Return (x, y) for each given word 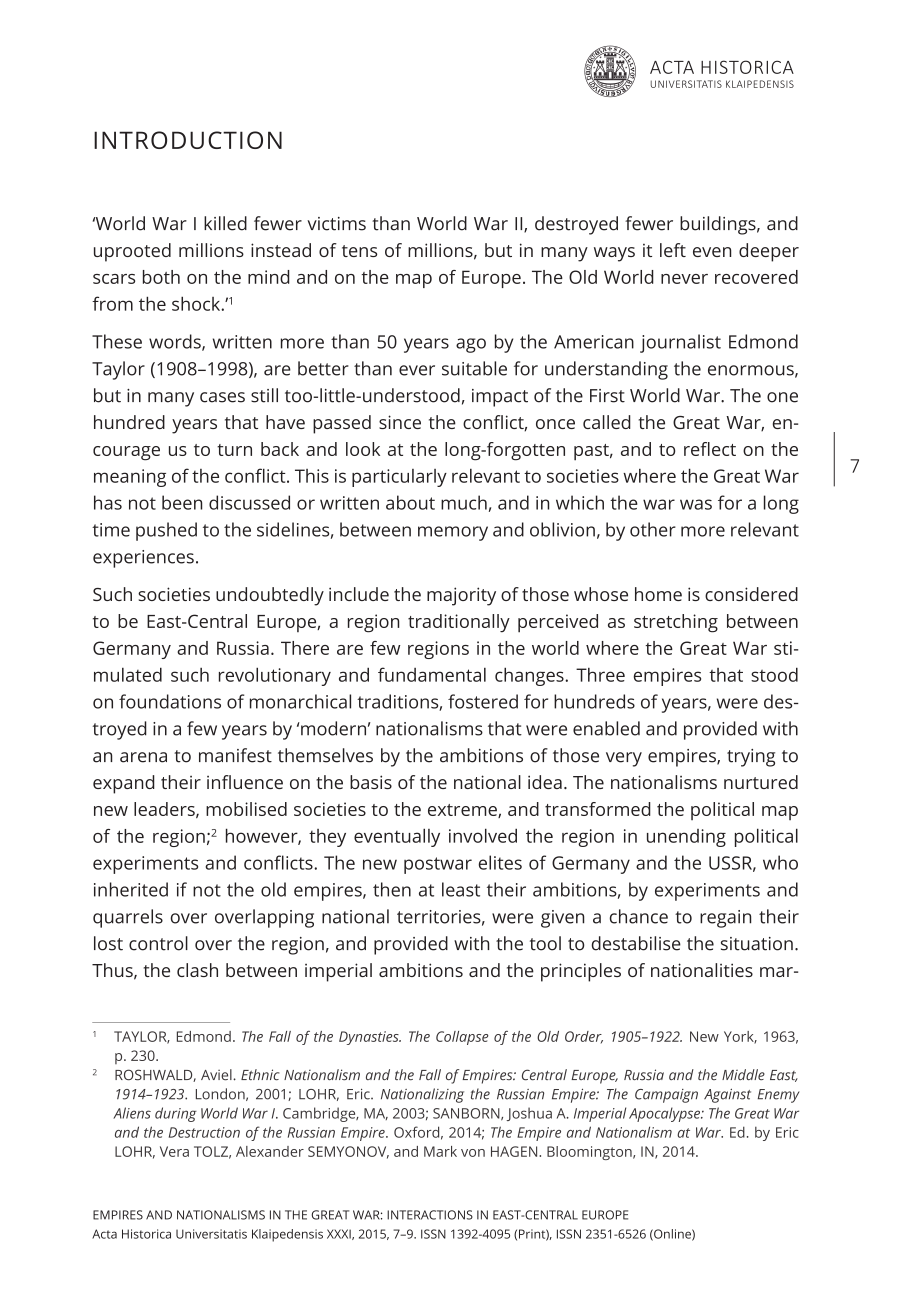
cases (222, 397)
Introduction (188, 140)
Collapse (462, 1038)
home (658, 594)
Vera (174, 1151)
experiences (143, 559)
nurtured (761, 782)
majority (461, 596)
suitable (474, 368)
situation (757, 944)
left (673, 250)
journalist (680, 343)
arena (143, 757)
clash (197, 970)
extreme (463, 811)
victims (336, 224)
